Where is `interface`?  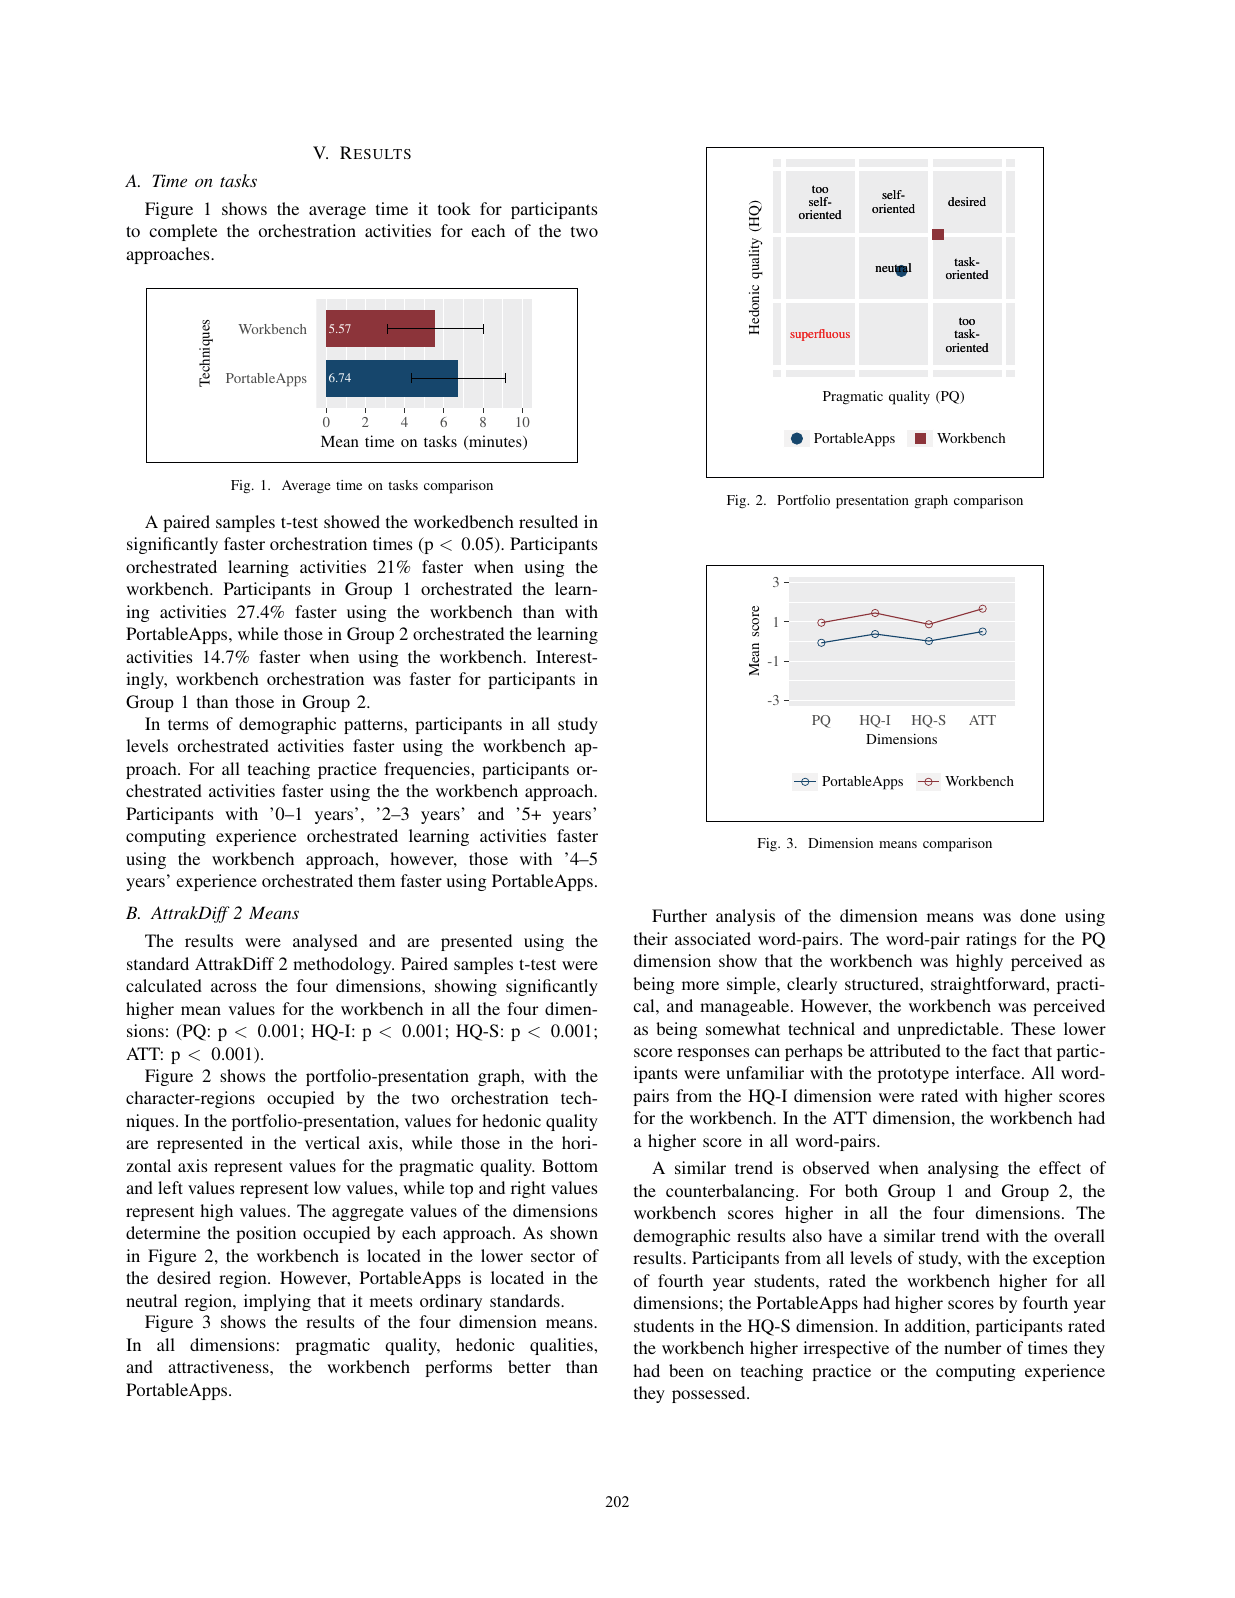
interface is located at coordinates (989, 1072).
